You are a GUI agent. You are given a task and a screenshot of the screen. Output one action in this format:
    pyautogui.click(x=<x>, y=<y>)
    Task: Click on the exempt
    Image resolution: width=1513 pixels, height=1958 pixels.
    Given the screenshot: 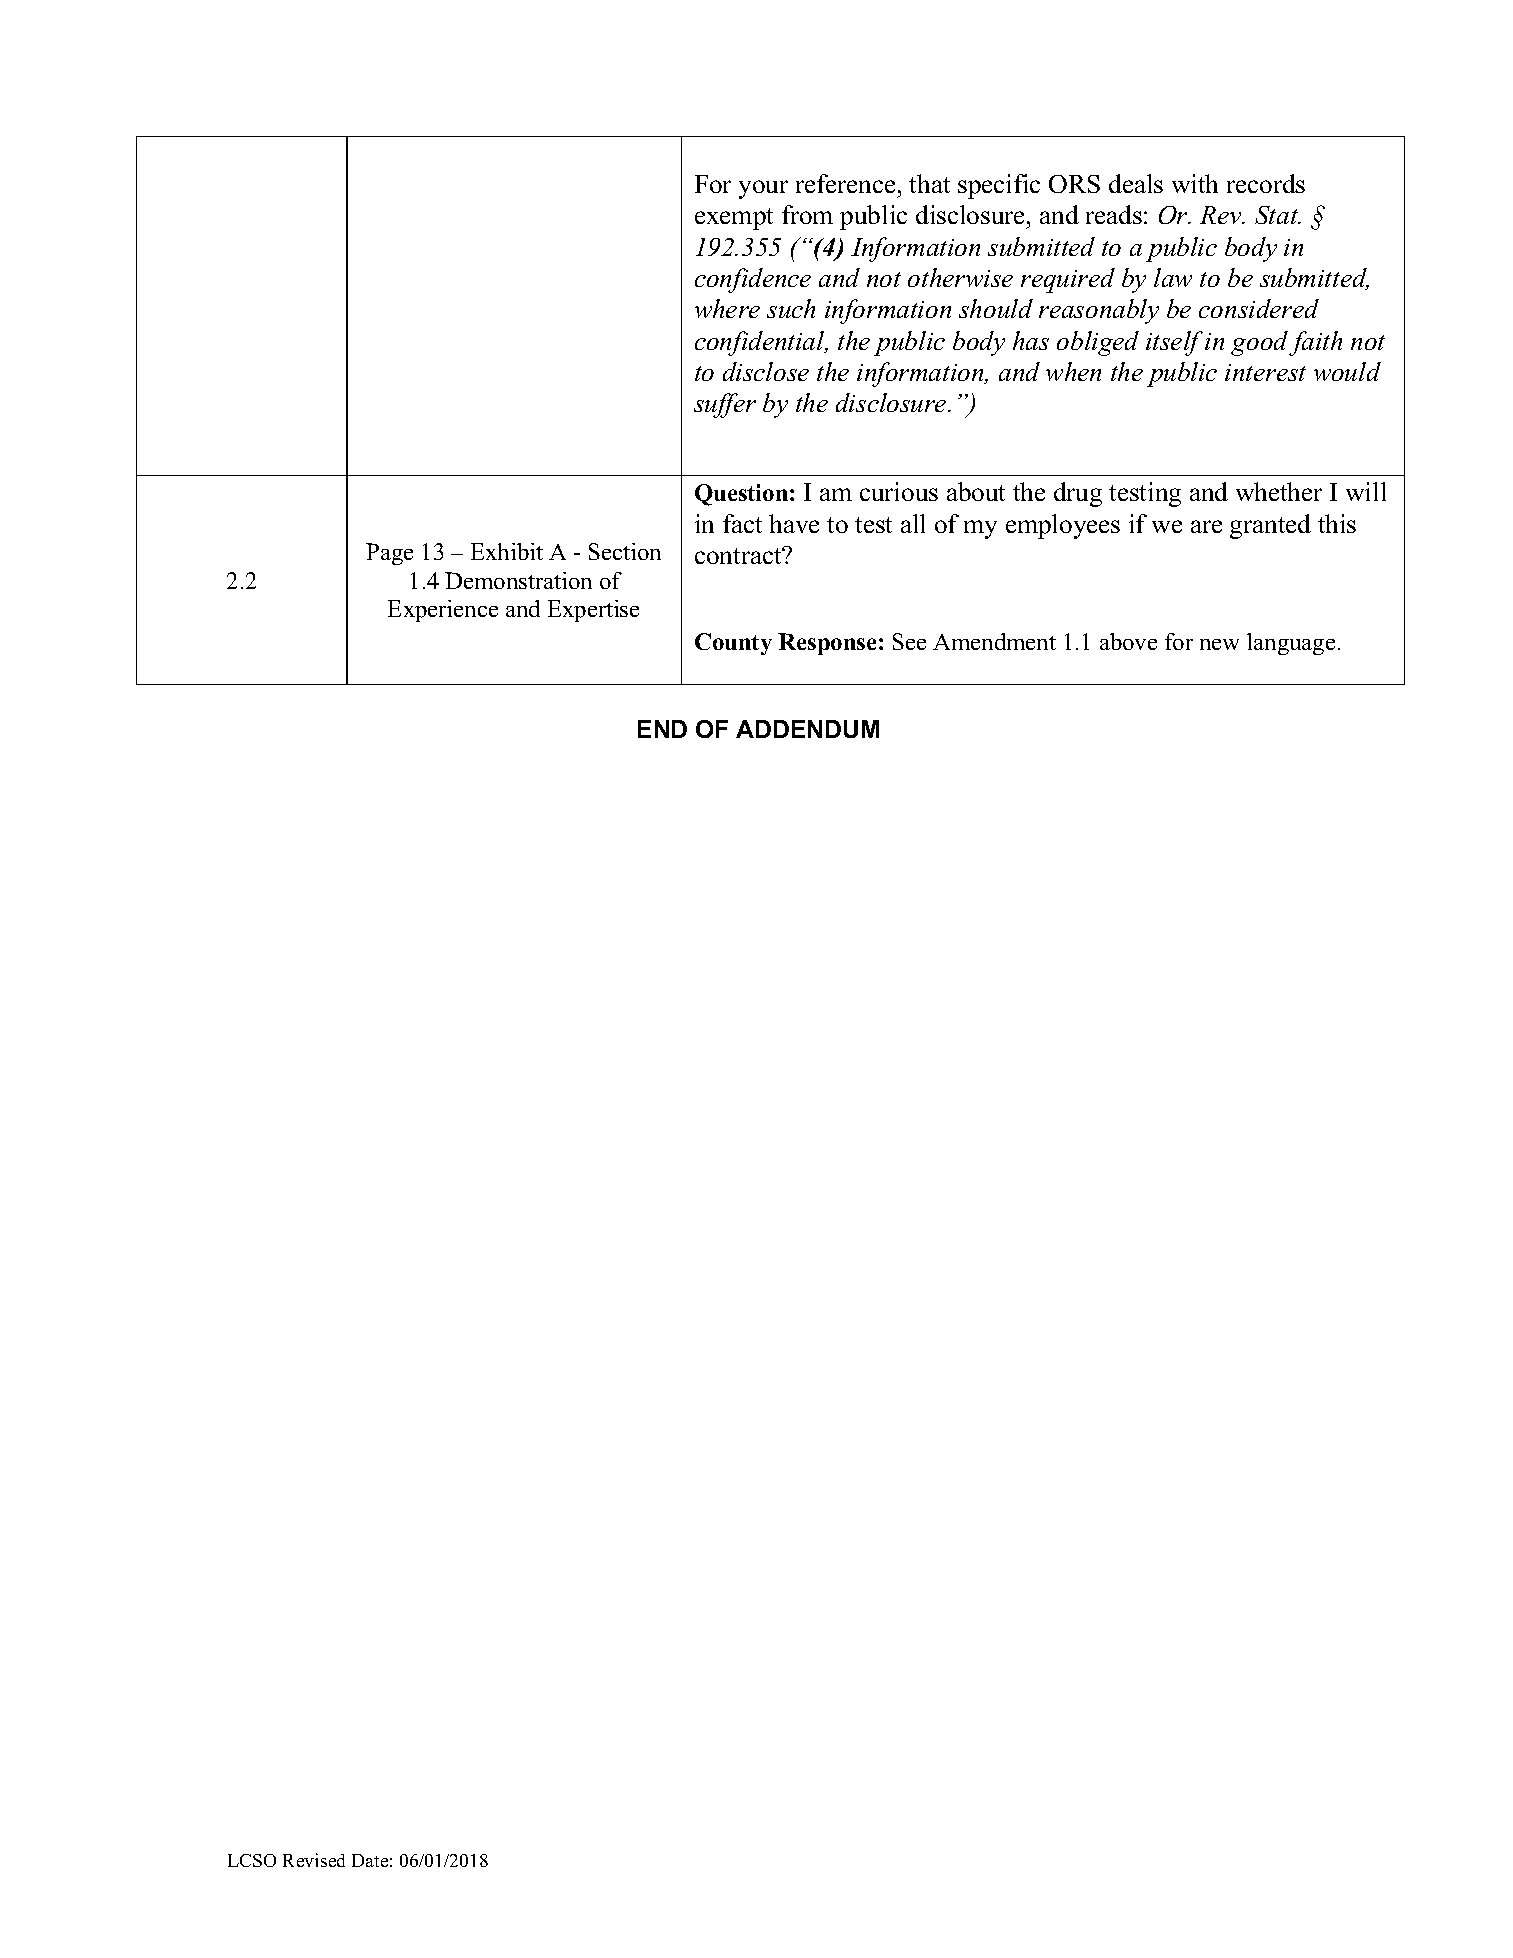 What is the action you would take?
    pyautogui.click(x=734, y=219)
